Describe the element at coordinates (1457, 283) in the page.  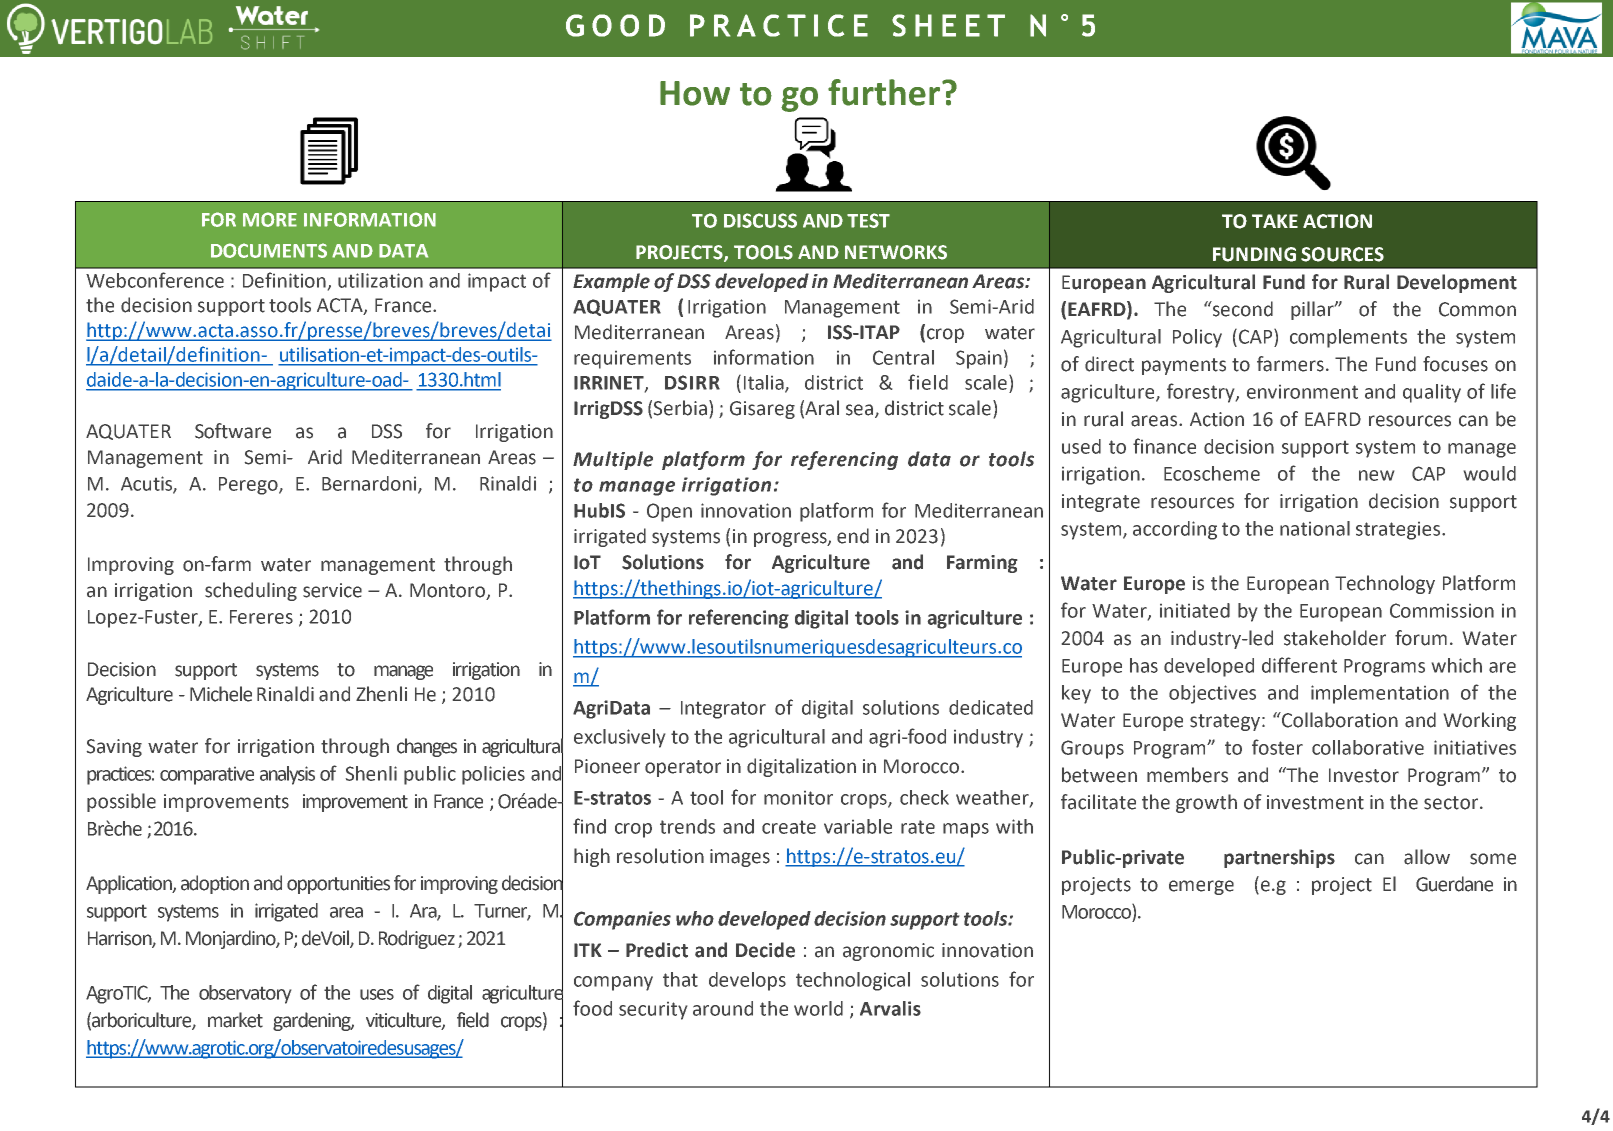
I see `Development` at that location.
